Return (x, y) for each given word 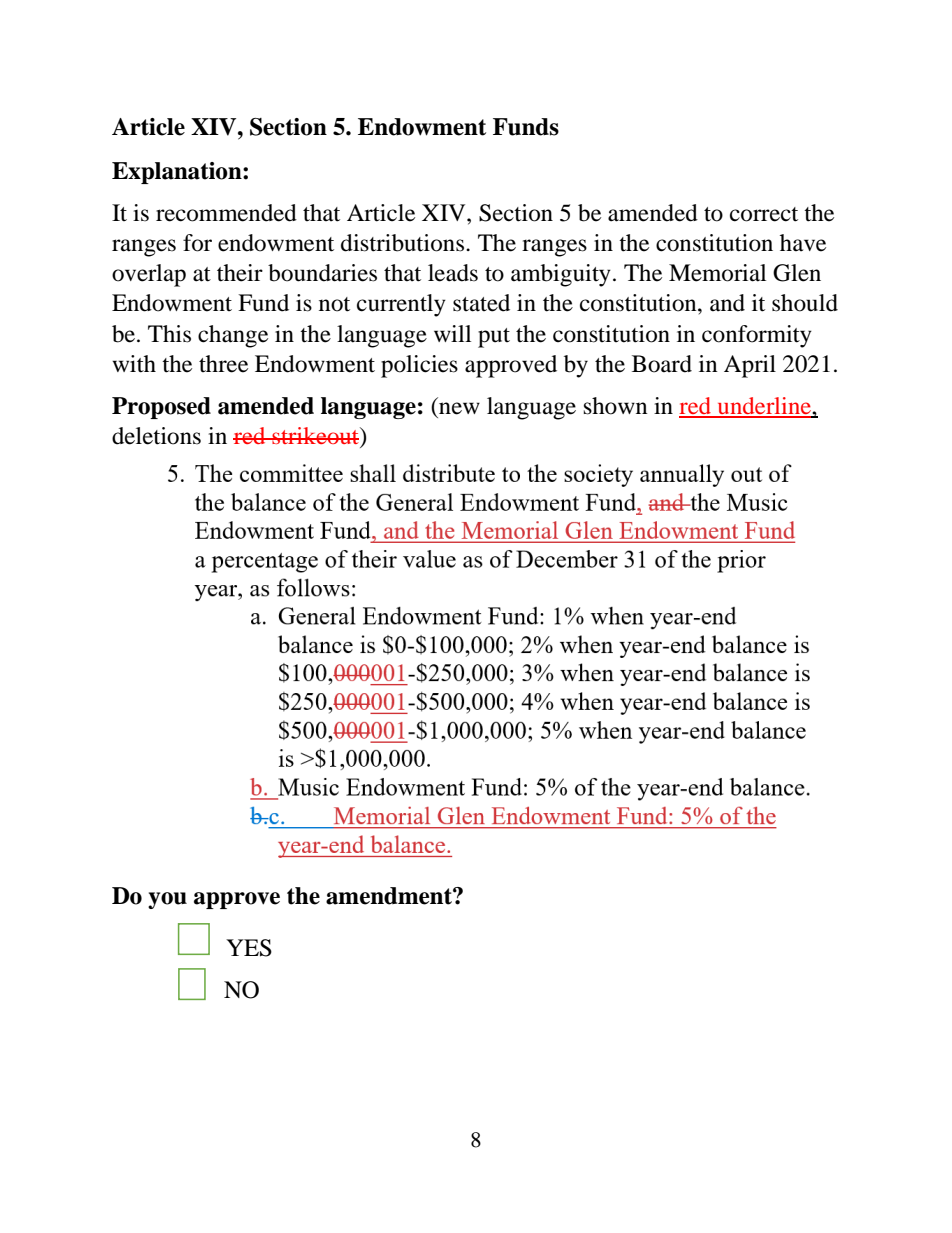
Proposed (161, 408)
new (459, 408)
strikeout (315, 435)
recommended (226, 213)
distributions (404, 243)
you (167, 900)
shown (616, 406)
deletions (156, 436)
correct (764, 214)
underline (764, 407)
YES (249, 948)
